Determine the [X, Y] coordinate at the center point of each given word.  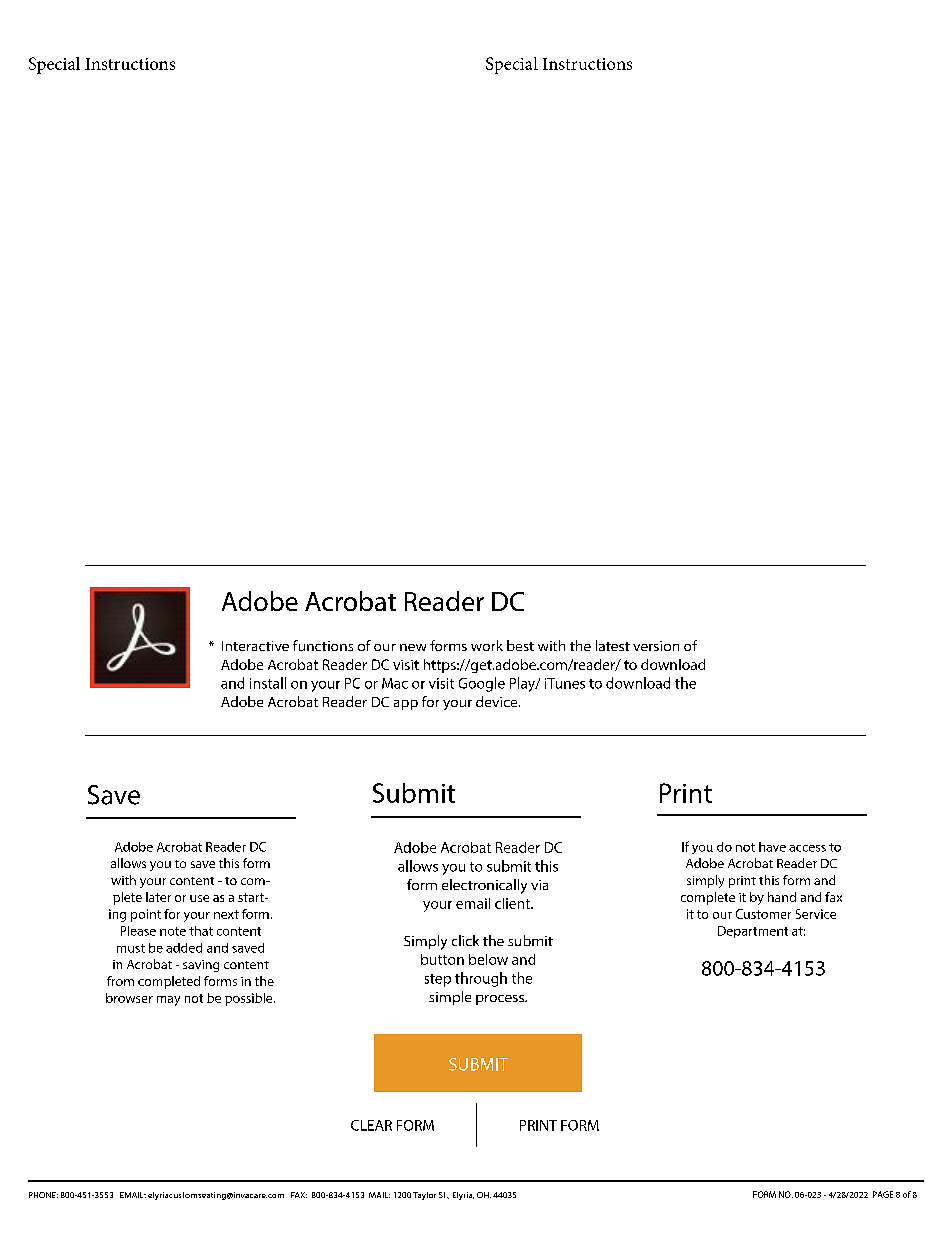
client [513, 903]
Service [816, 914]
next [226, 914]
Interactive [255, 646]
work [487, 645]
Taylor [424, 1196]
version [656, 646]
